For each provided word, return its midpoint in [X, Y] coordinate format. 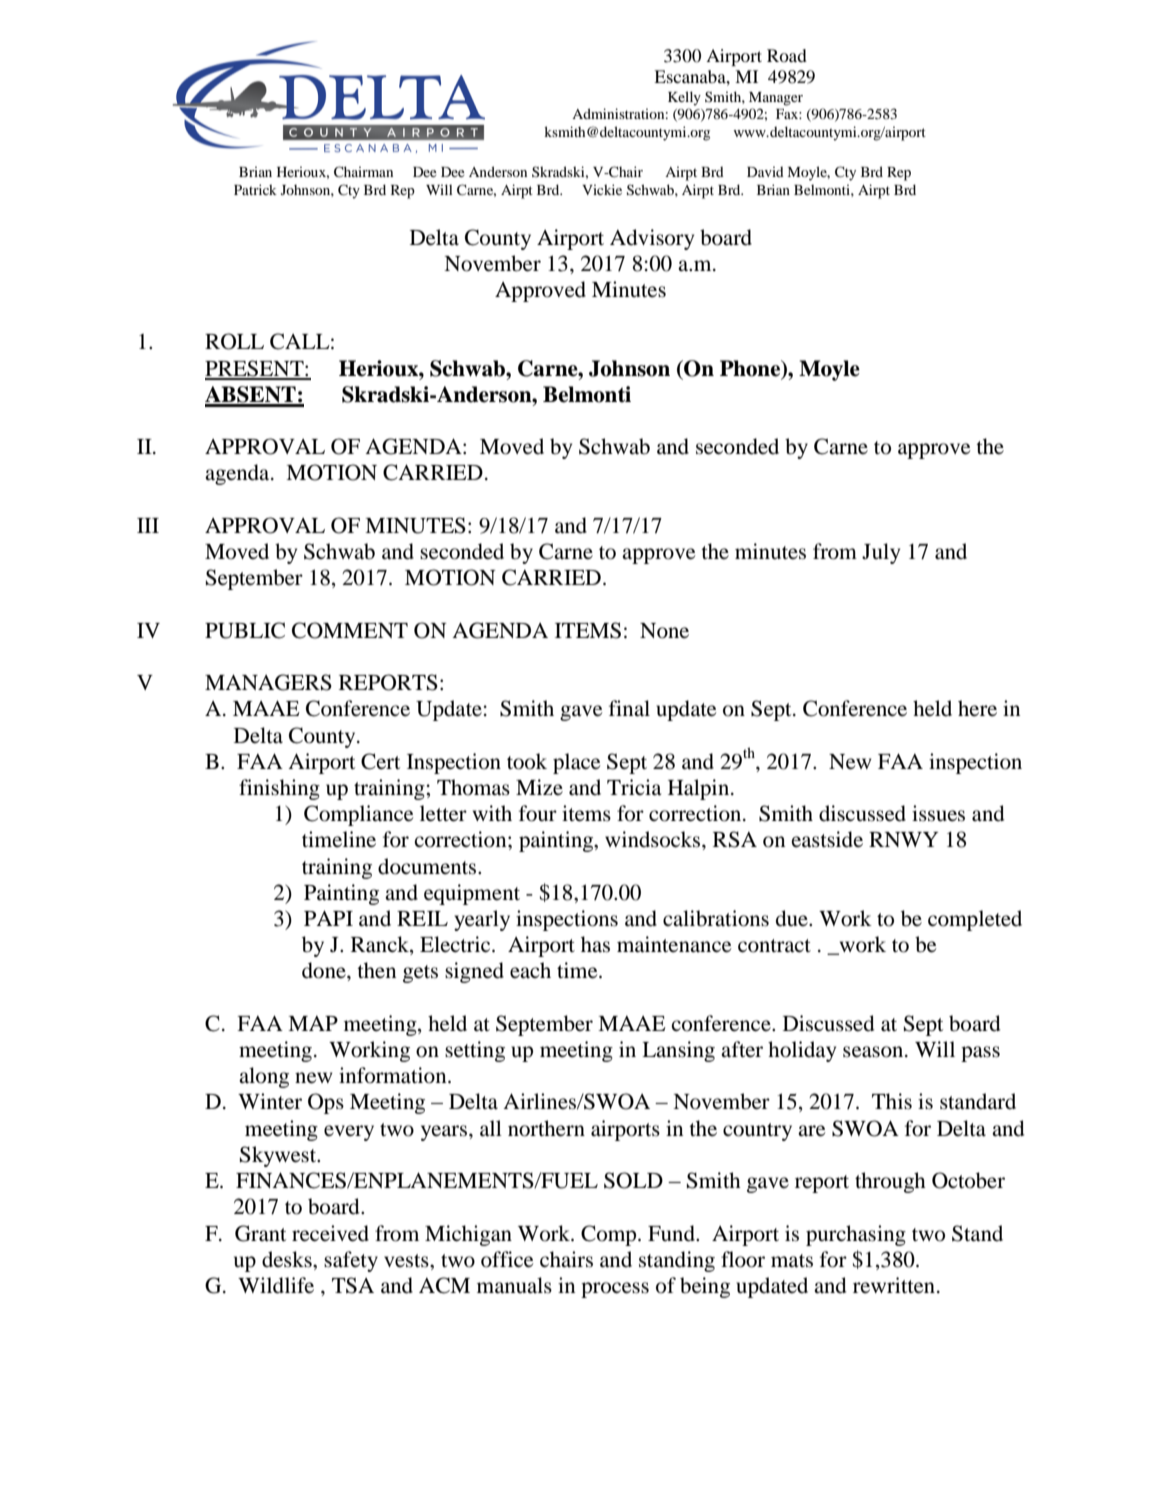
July [881, 553]
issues [938, 813]
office [507, 1259]
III [148, 525]
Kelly [684, 98]
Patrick [255, 189]
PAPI [328, 918]
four [538, 813]
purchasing [856, 1235]
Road [787, 55]
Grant [260, 1233]
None [664, 631]
